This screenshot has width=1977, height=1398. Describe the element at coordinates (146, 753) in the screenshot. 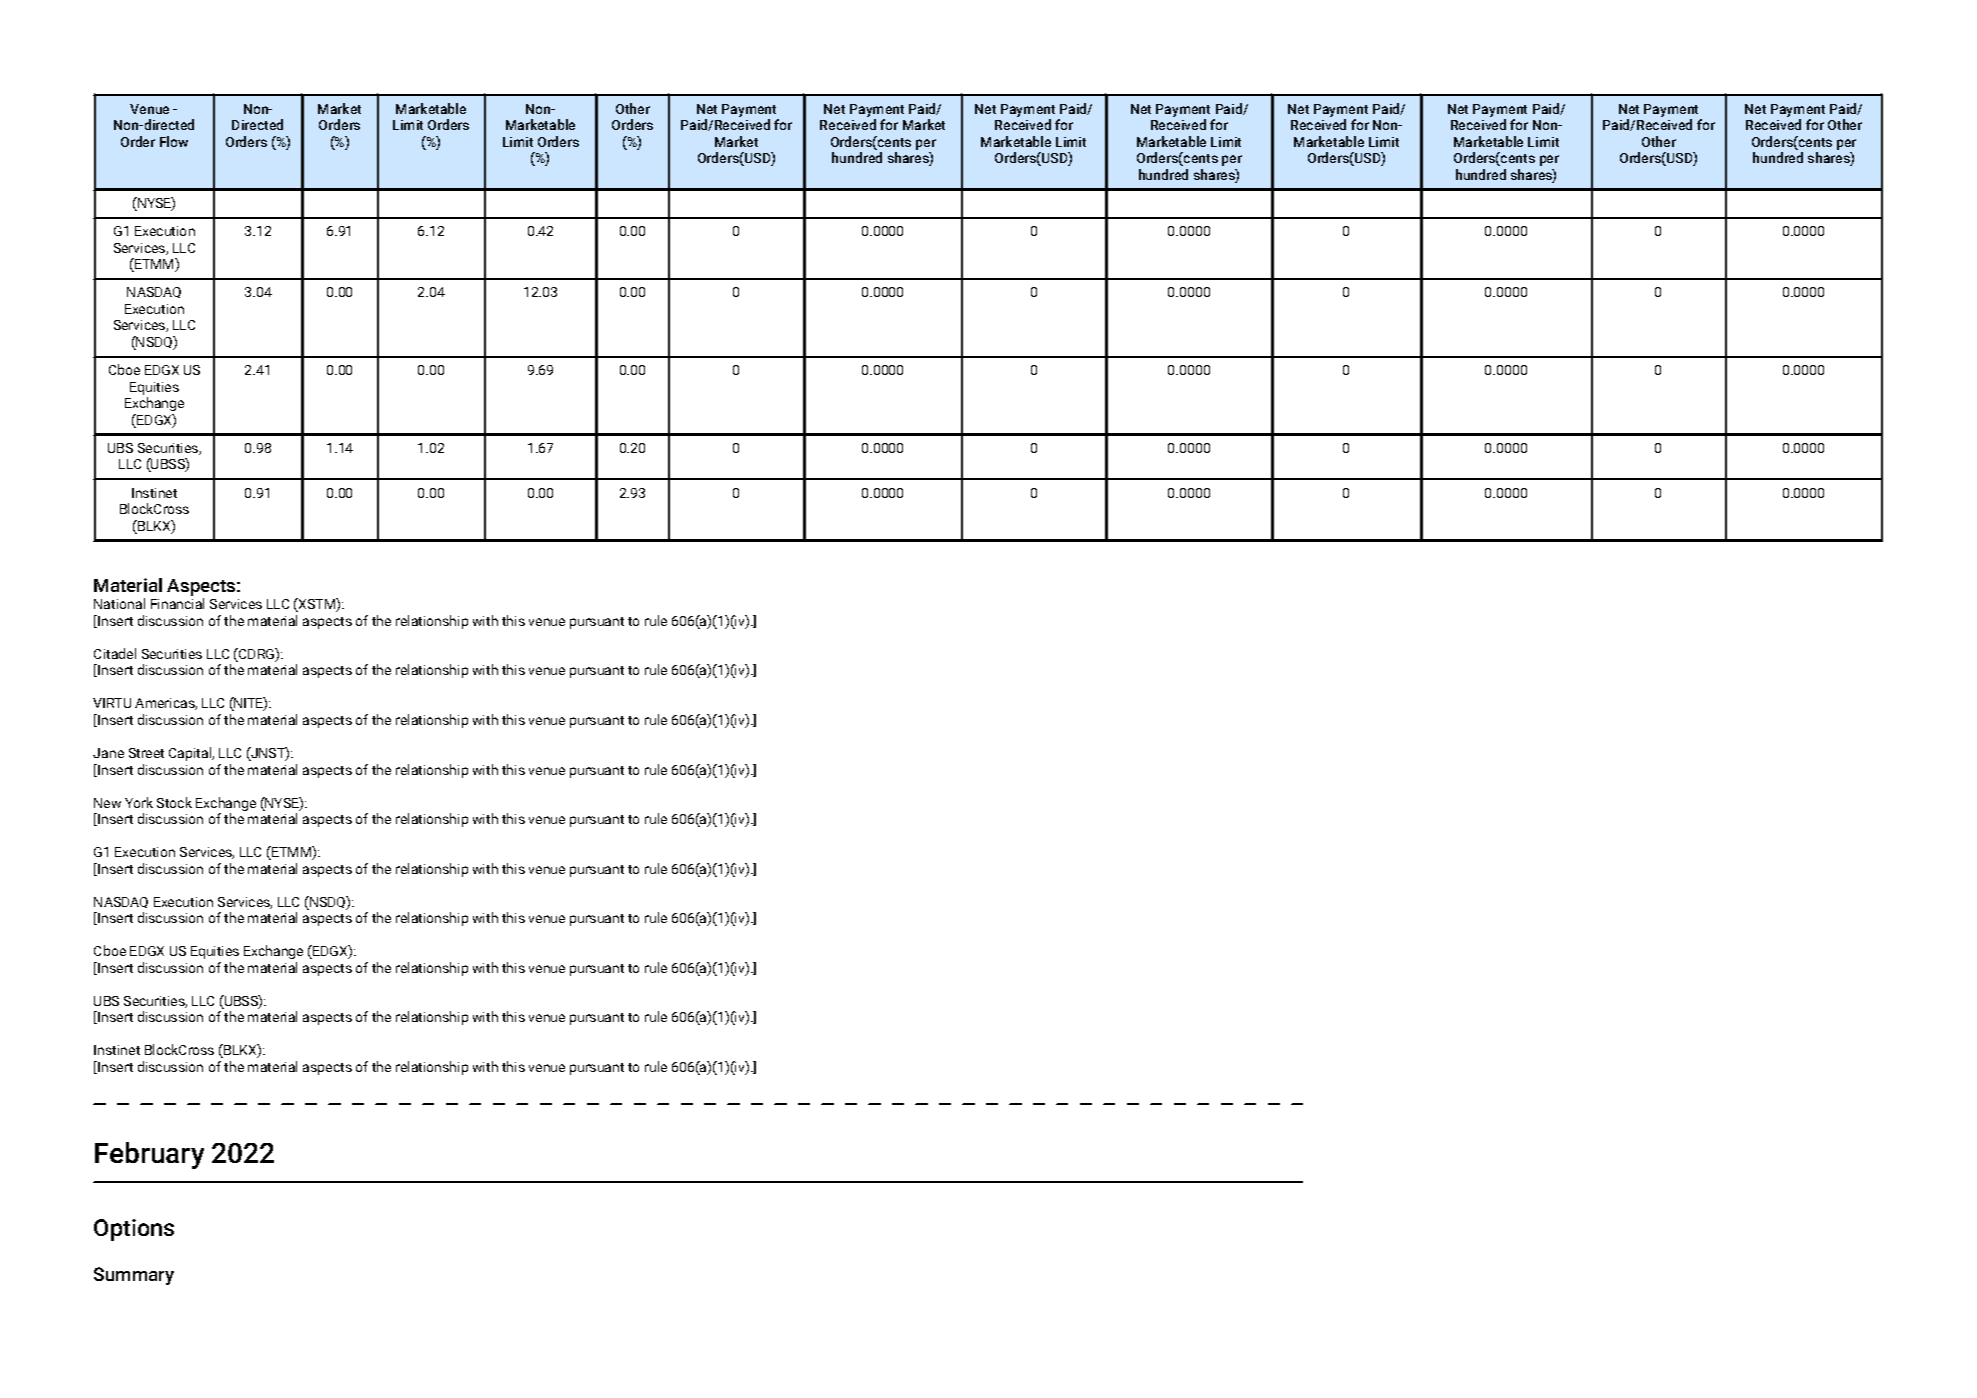

I see `Street` at that location.
